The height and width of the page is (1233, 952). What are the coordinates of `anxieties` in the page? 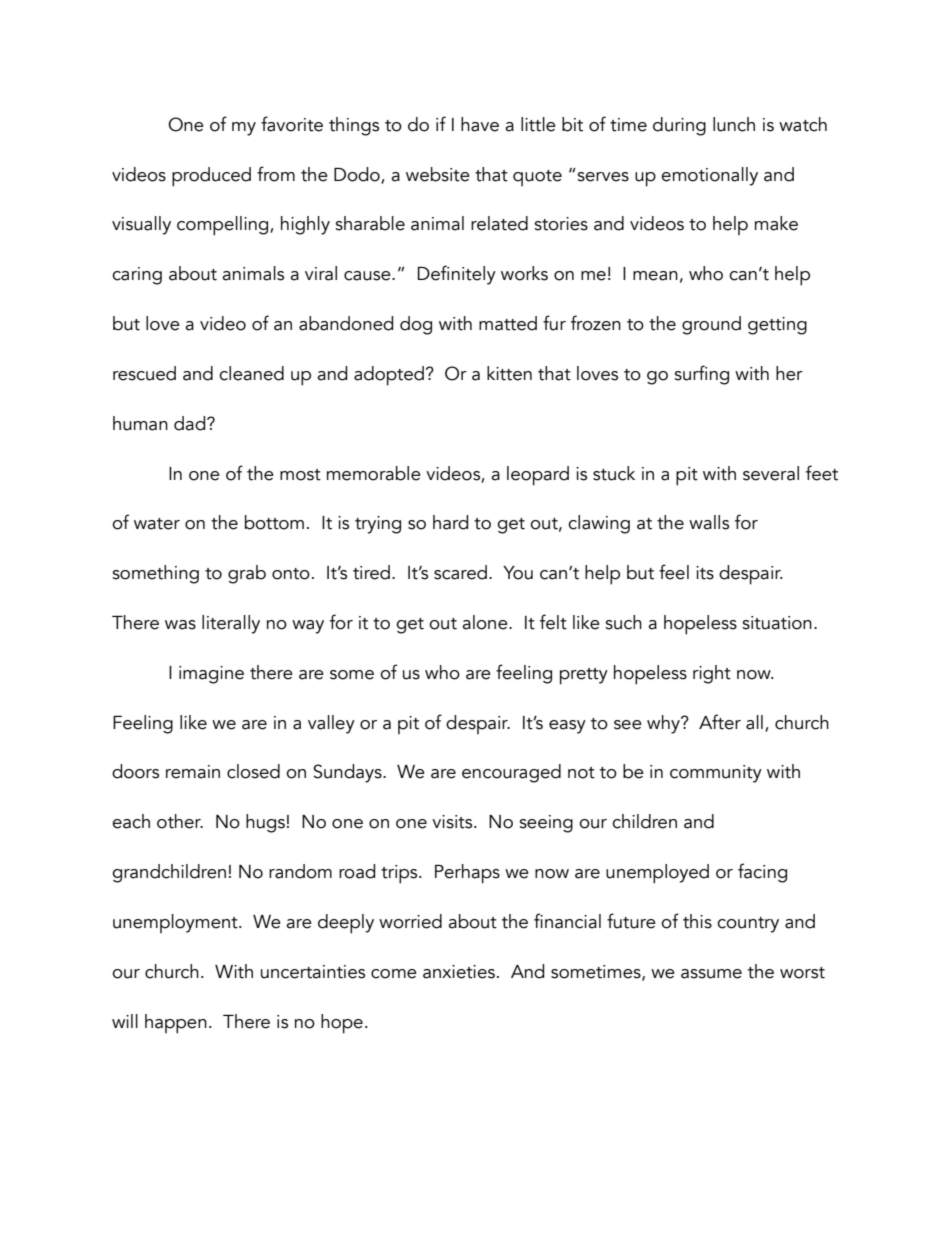 It's located at (459, 972).
